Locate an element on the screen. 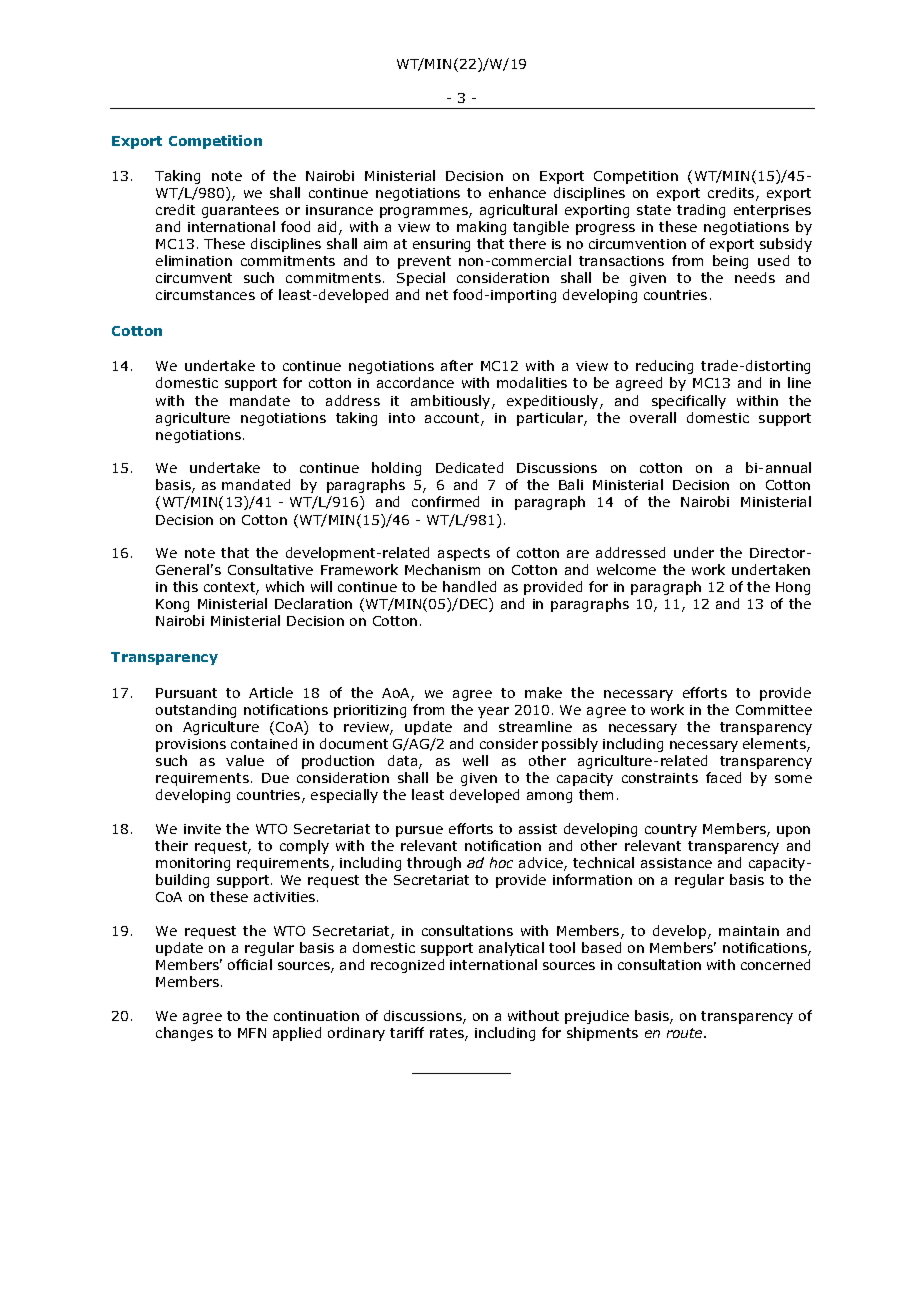 The width and height of the screenshot is (924, 1308). trading is located at coordinates (701, 211).
